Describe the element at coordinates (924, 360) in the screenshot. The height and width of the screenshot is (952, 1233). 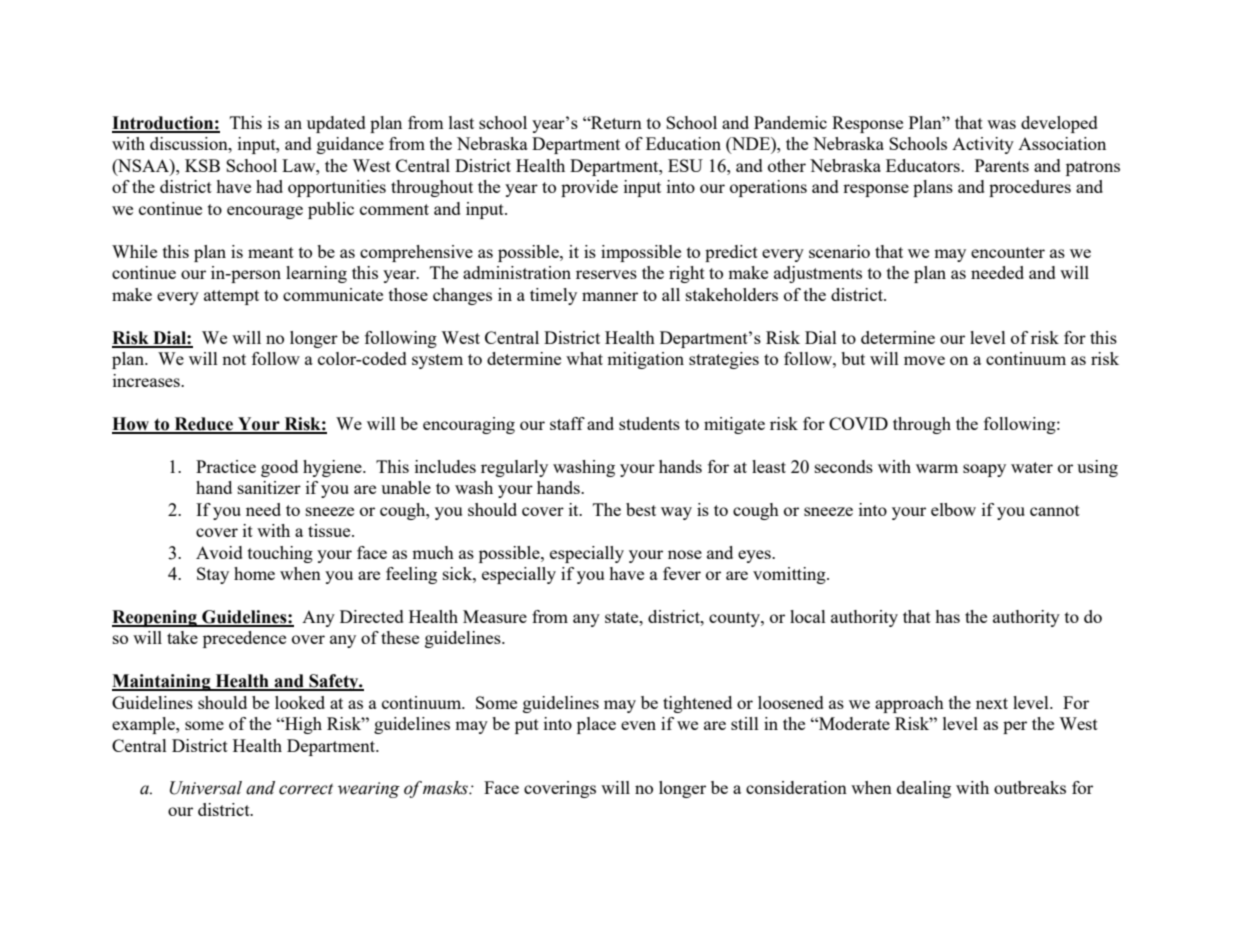
I see `move` at that location.
